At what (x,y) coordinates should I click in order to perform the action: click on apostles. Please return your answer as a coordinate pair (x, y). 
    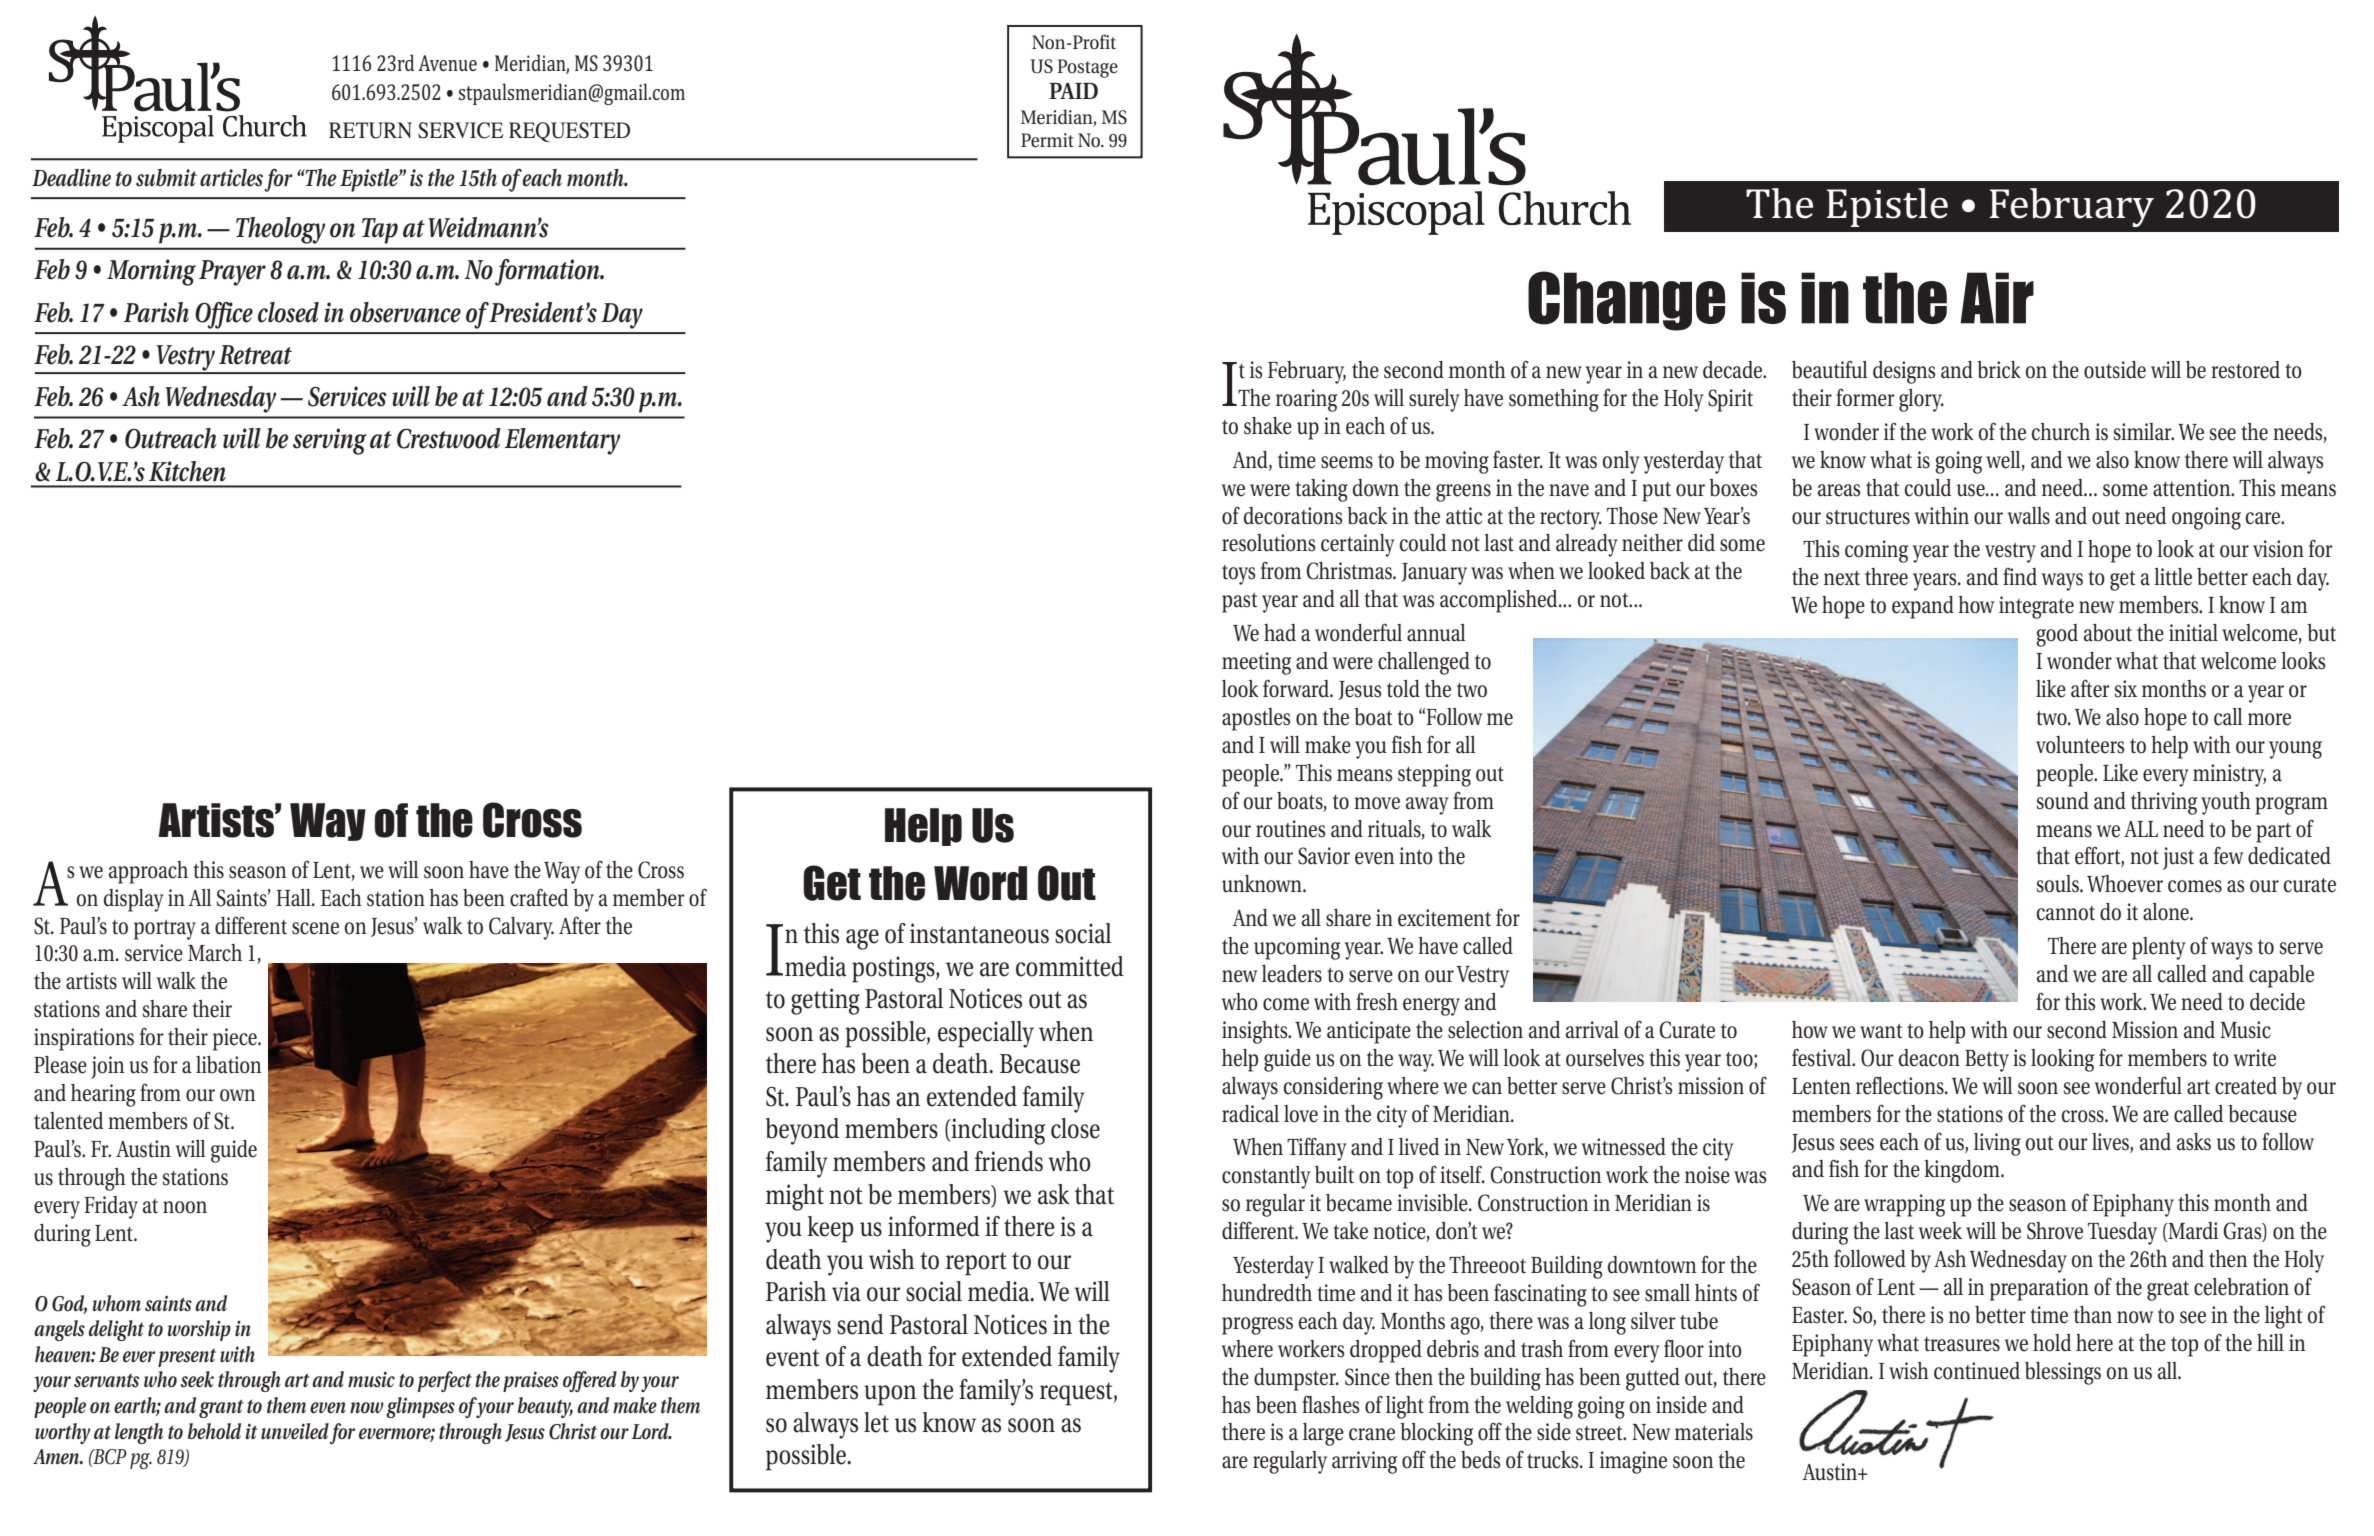
    Looking at the image, I should click on (1256, 719).
